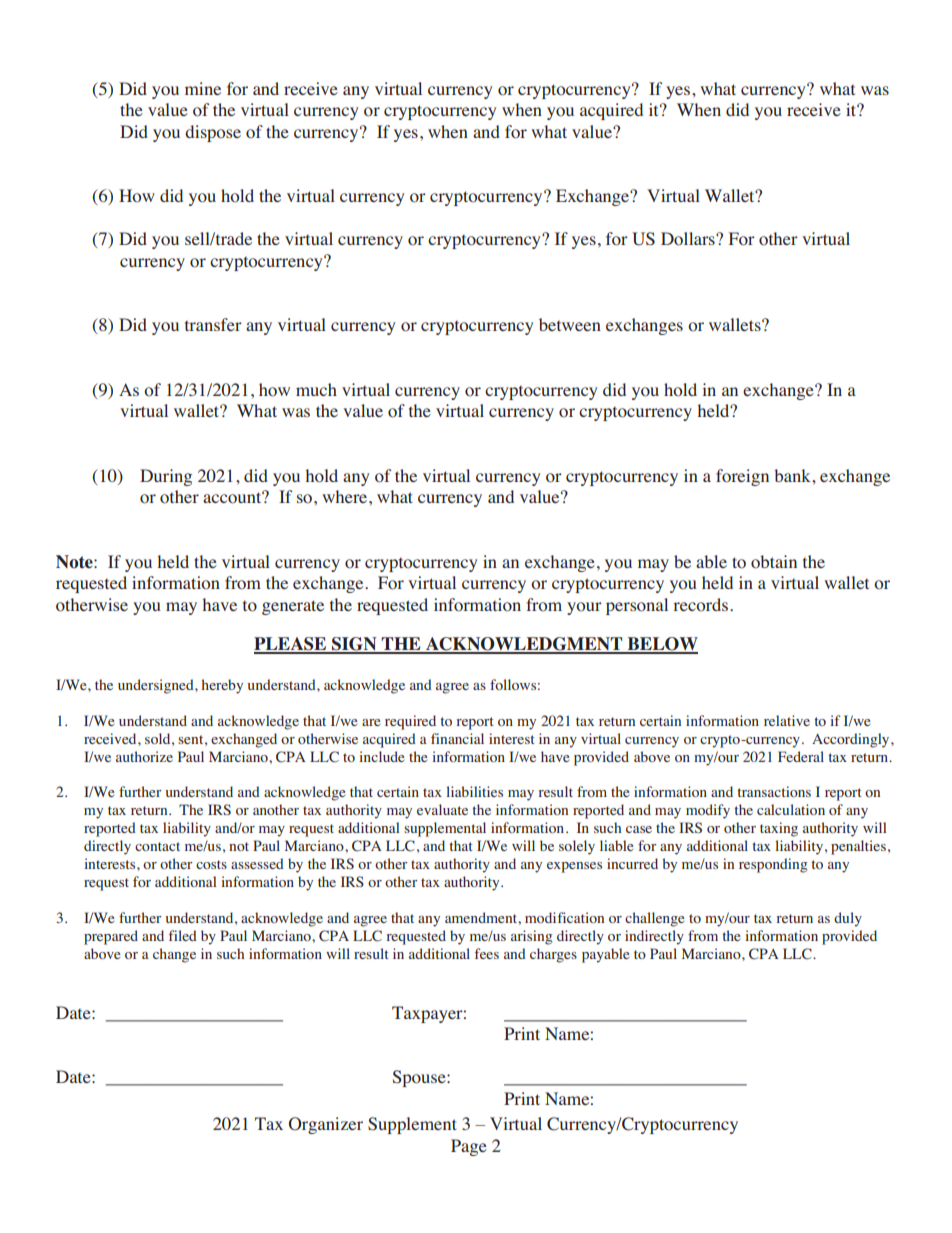 This screenshot has height=1233, width=952. What do you see at coordinates (326, 1125) in the screenshot?
I see `Organizer` at bounding box center [326, 1125].
